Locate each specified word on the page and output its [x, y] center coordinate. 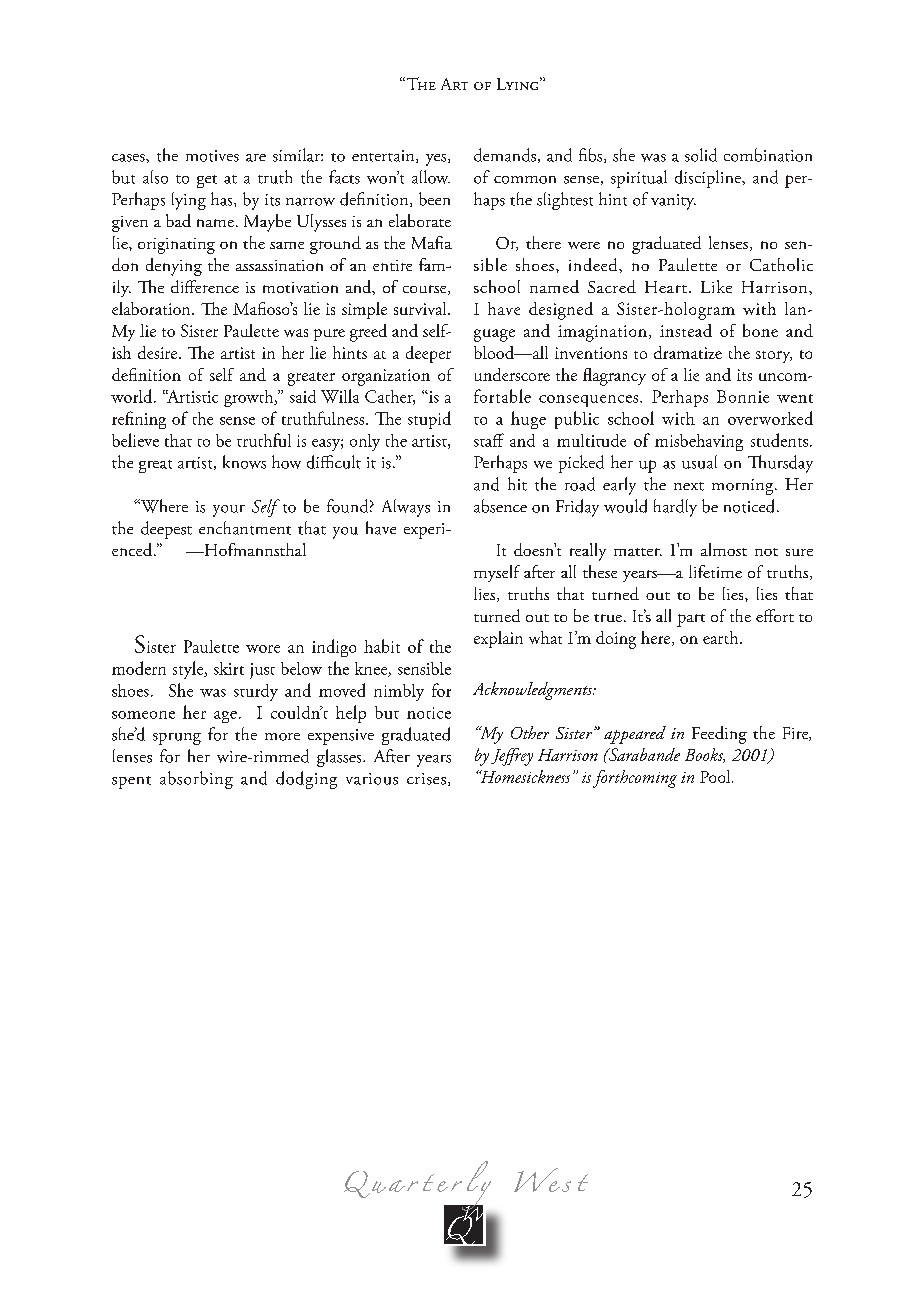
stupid [429, 420]
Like [716, 286]
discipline [709, 179]
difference [205, 286]
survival [421, 308]
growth [250, 398]
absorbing [196, 780]
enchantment [245, 528]
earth [722, 637]
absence [500, 506]
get [207, 181]
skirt [229, 668]
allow [431, 177]
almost [724, 549]
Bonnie [743, 396]
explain [498, 639]
